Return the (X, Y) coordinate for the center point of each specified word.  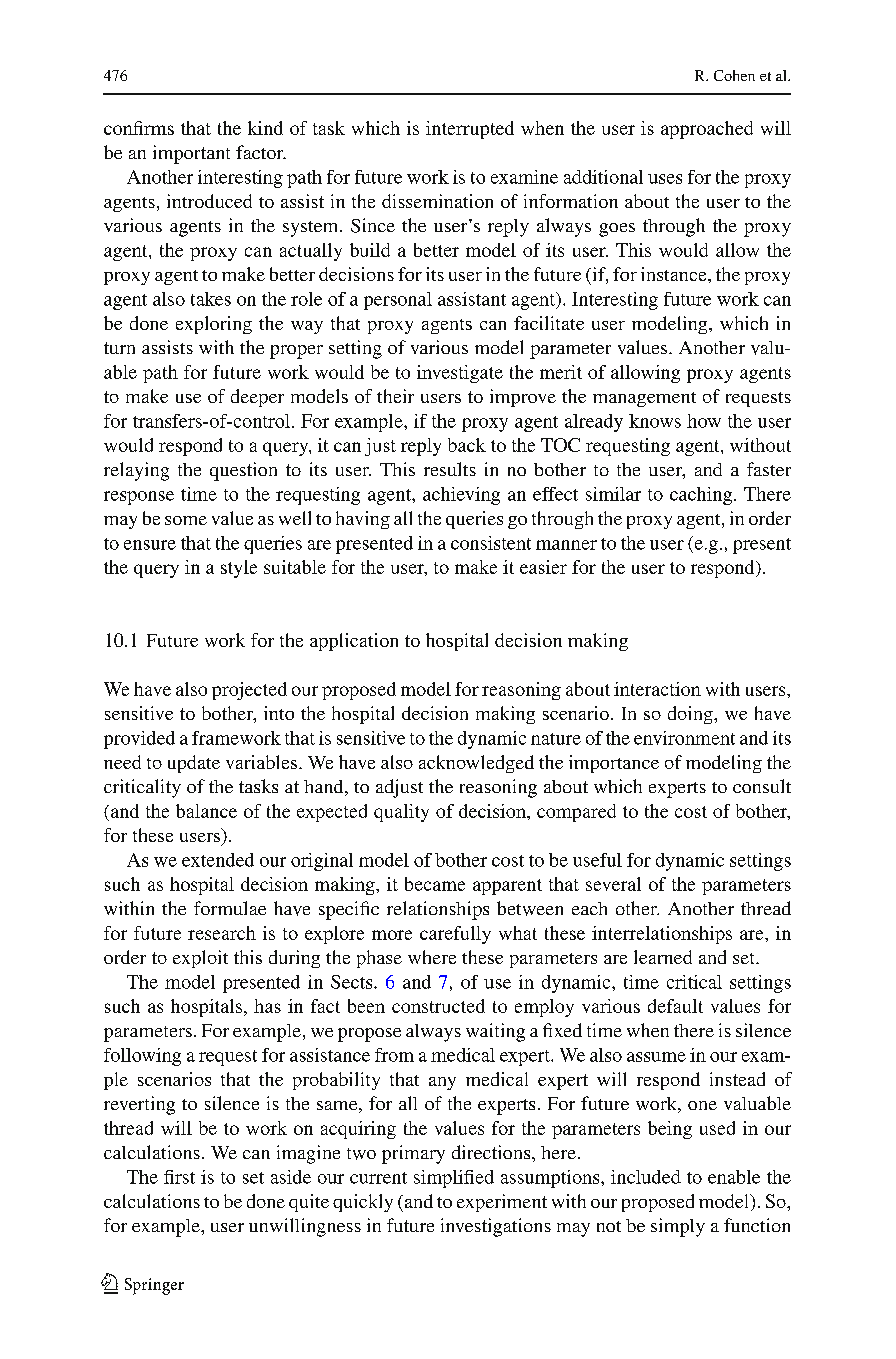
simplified (454, 1179)
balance (206, 811)
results (450, 469)
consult (762, 786)
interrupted (470, 130)
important (191, 154)
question (243, 471)
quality (401, 813)
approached (707, 130)
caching (701, 496)
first (179, 1177)
